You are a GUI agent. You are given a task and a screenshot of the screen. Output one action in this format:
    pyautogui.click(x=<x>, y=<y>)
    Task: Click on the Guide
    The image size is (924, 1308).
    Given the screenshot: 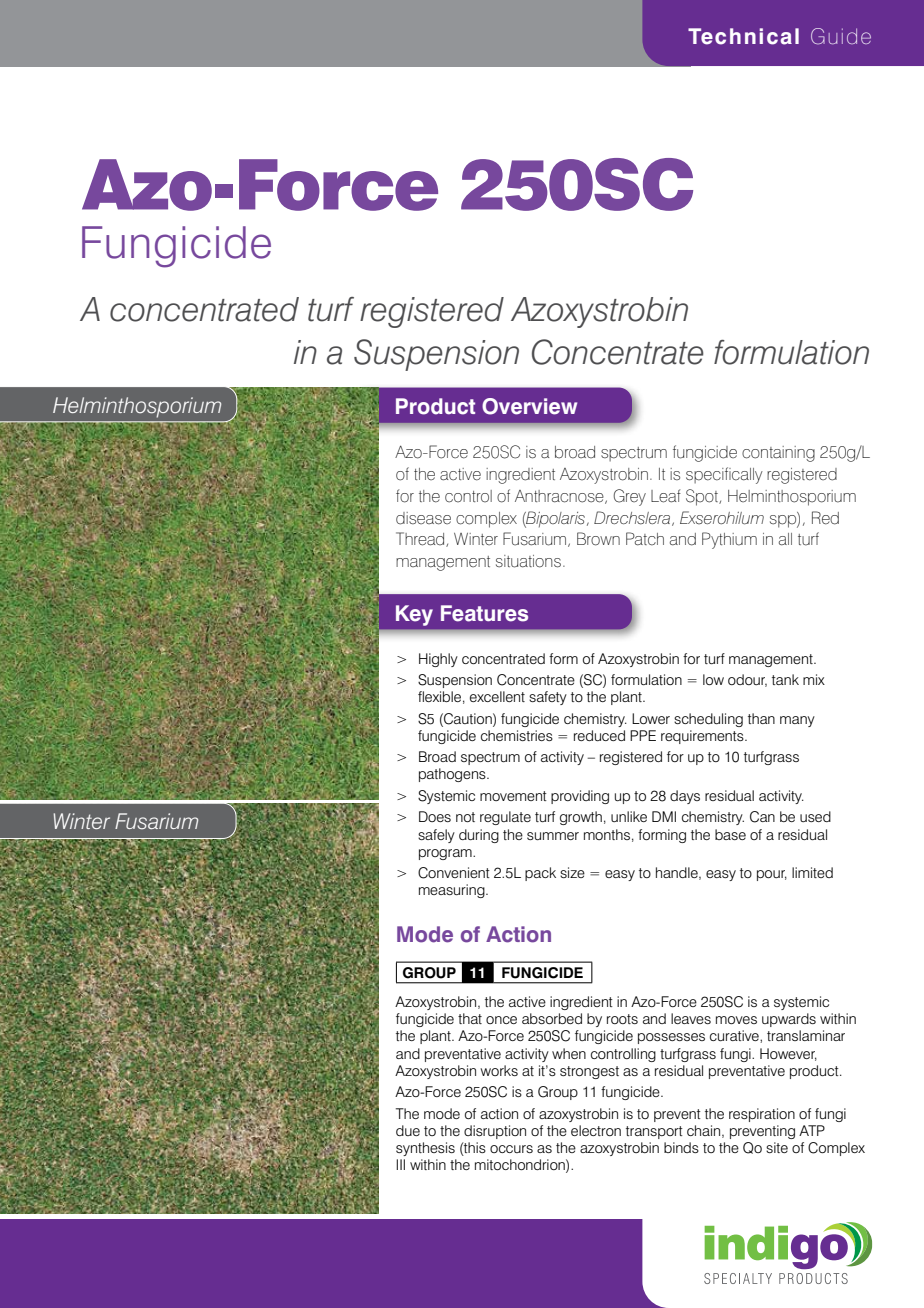 What is the action you would take?
    pyautogui.click(x=841, y=36)
